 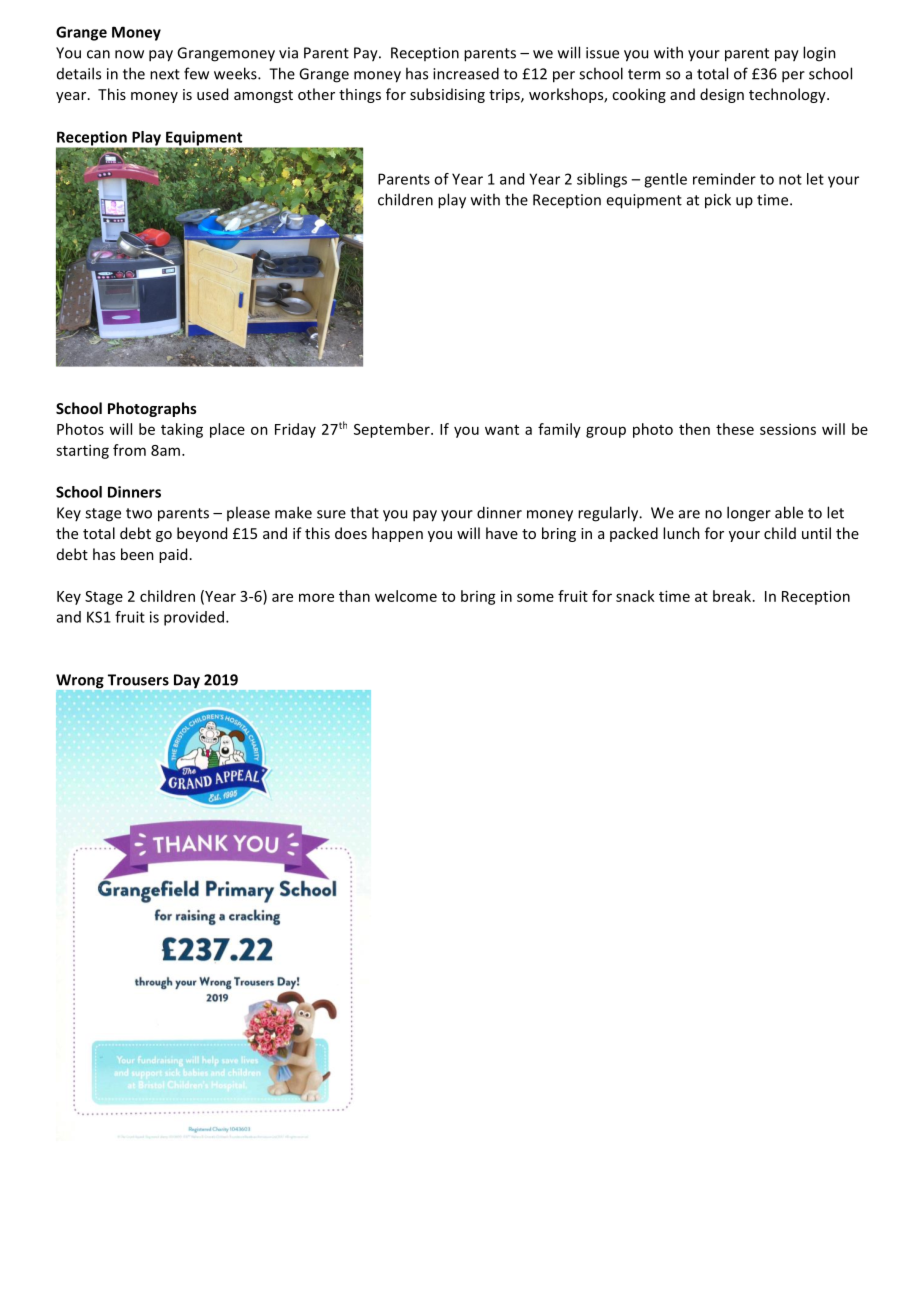 I want to click on break, so click(x=732, y=596).
